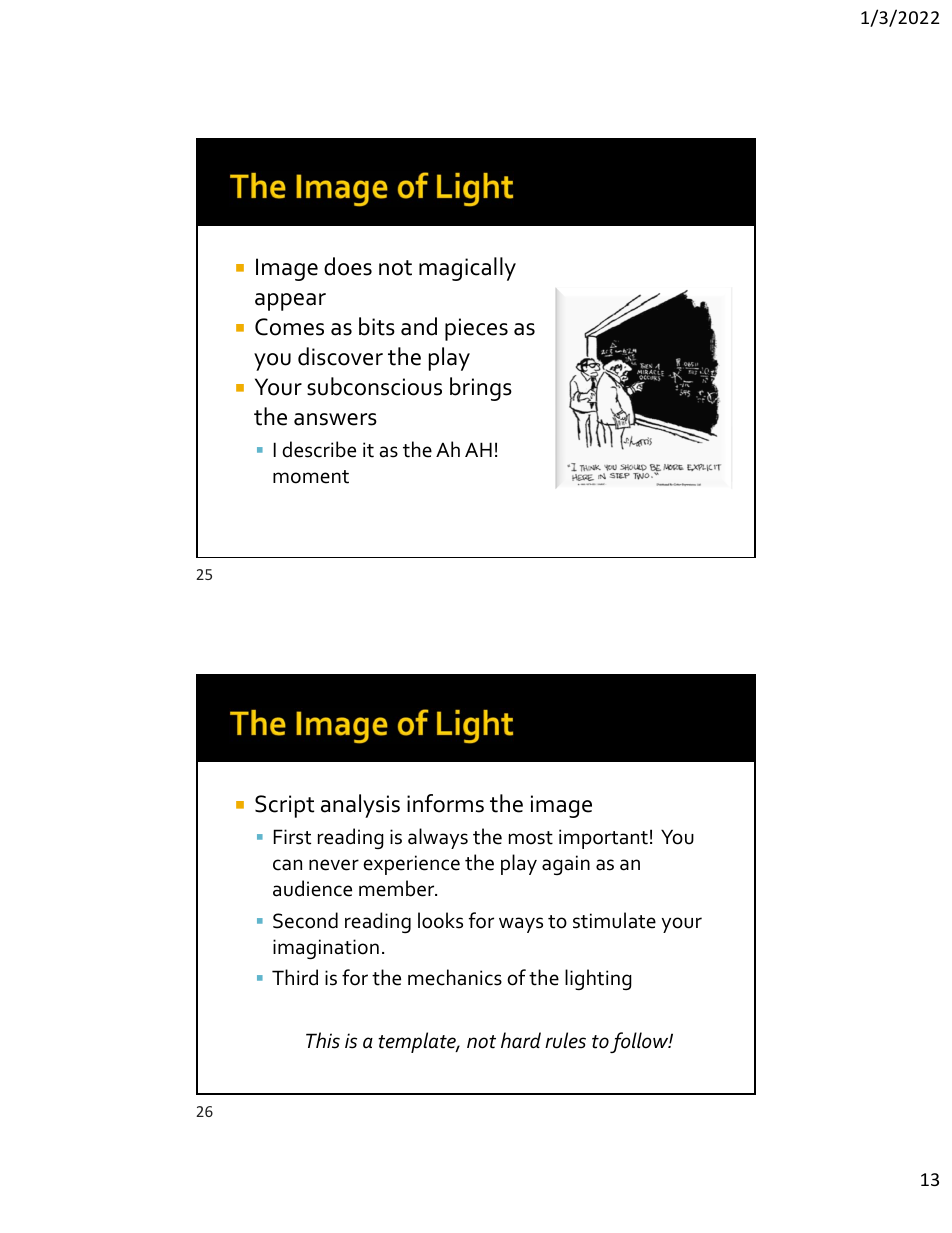  I want to click on mechanics, so click(455, 977).
